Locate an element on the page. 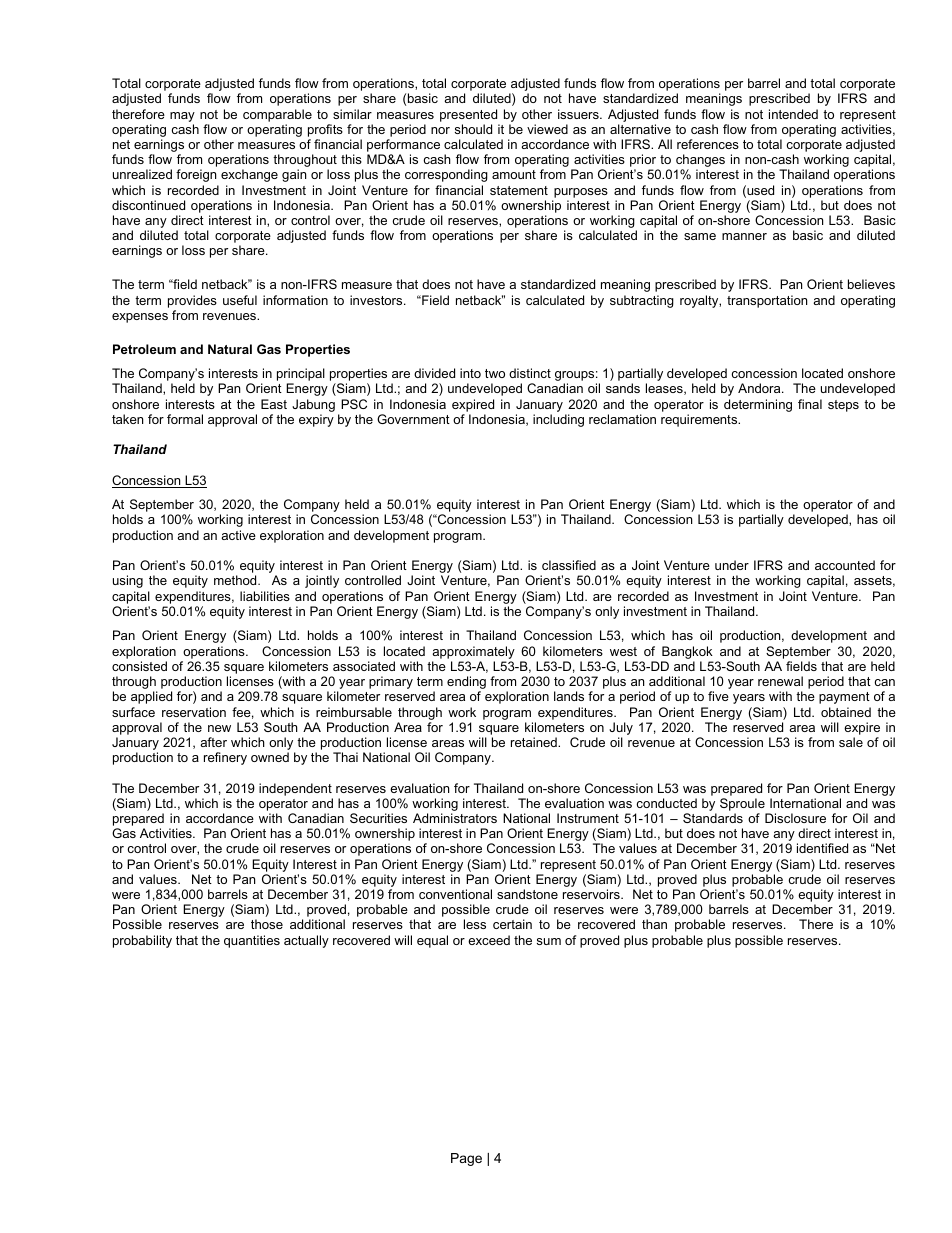 Image resolution: width=952 pixels, height=1233 pixels. including is located at coordinates (558, 420).
